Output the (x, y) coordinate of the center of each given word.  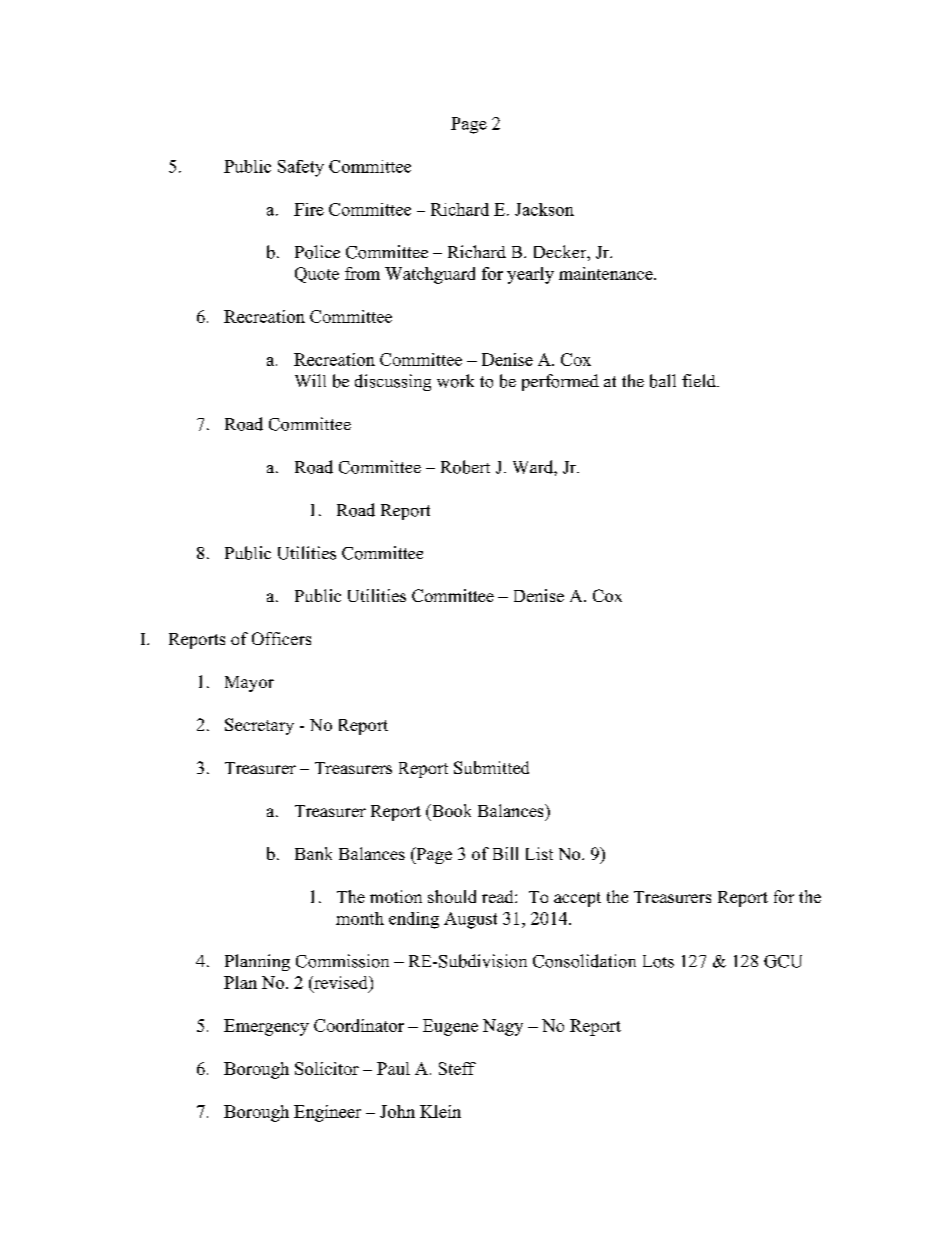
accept (577, 899)
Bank (313, 853)
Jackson (544, 209)
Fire (309, 209)
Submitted (491, 767)
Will (310, 380)
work (455, 381)
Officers (281, 638)
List (539, 853)
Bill (505, 853)
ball (663, 381)
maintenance (607, 273)
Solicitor (327, 1068)
